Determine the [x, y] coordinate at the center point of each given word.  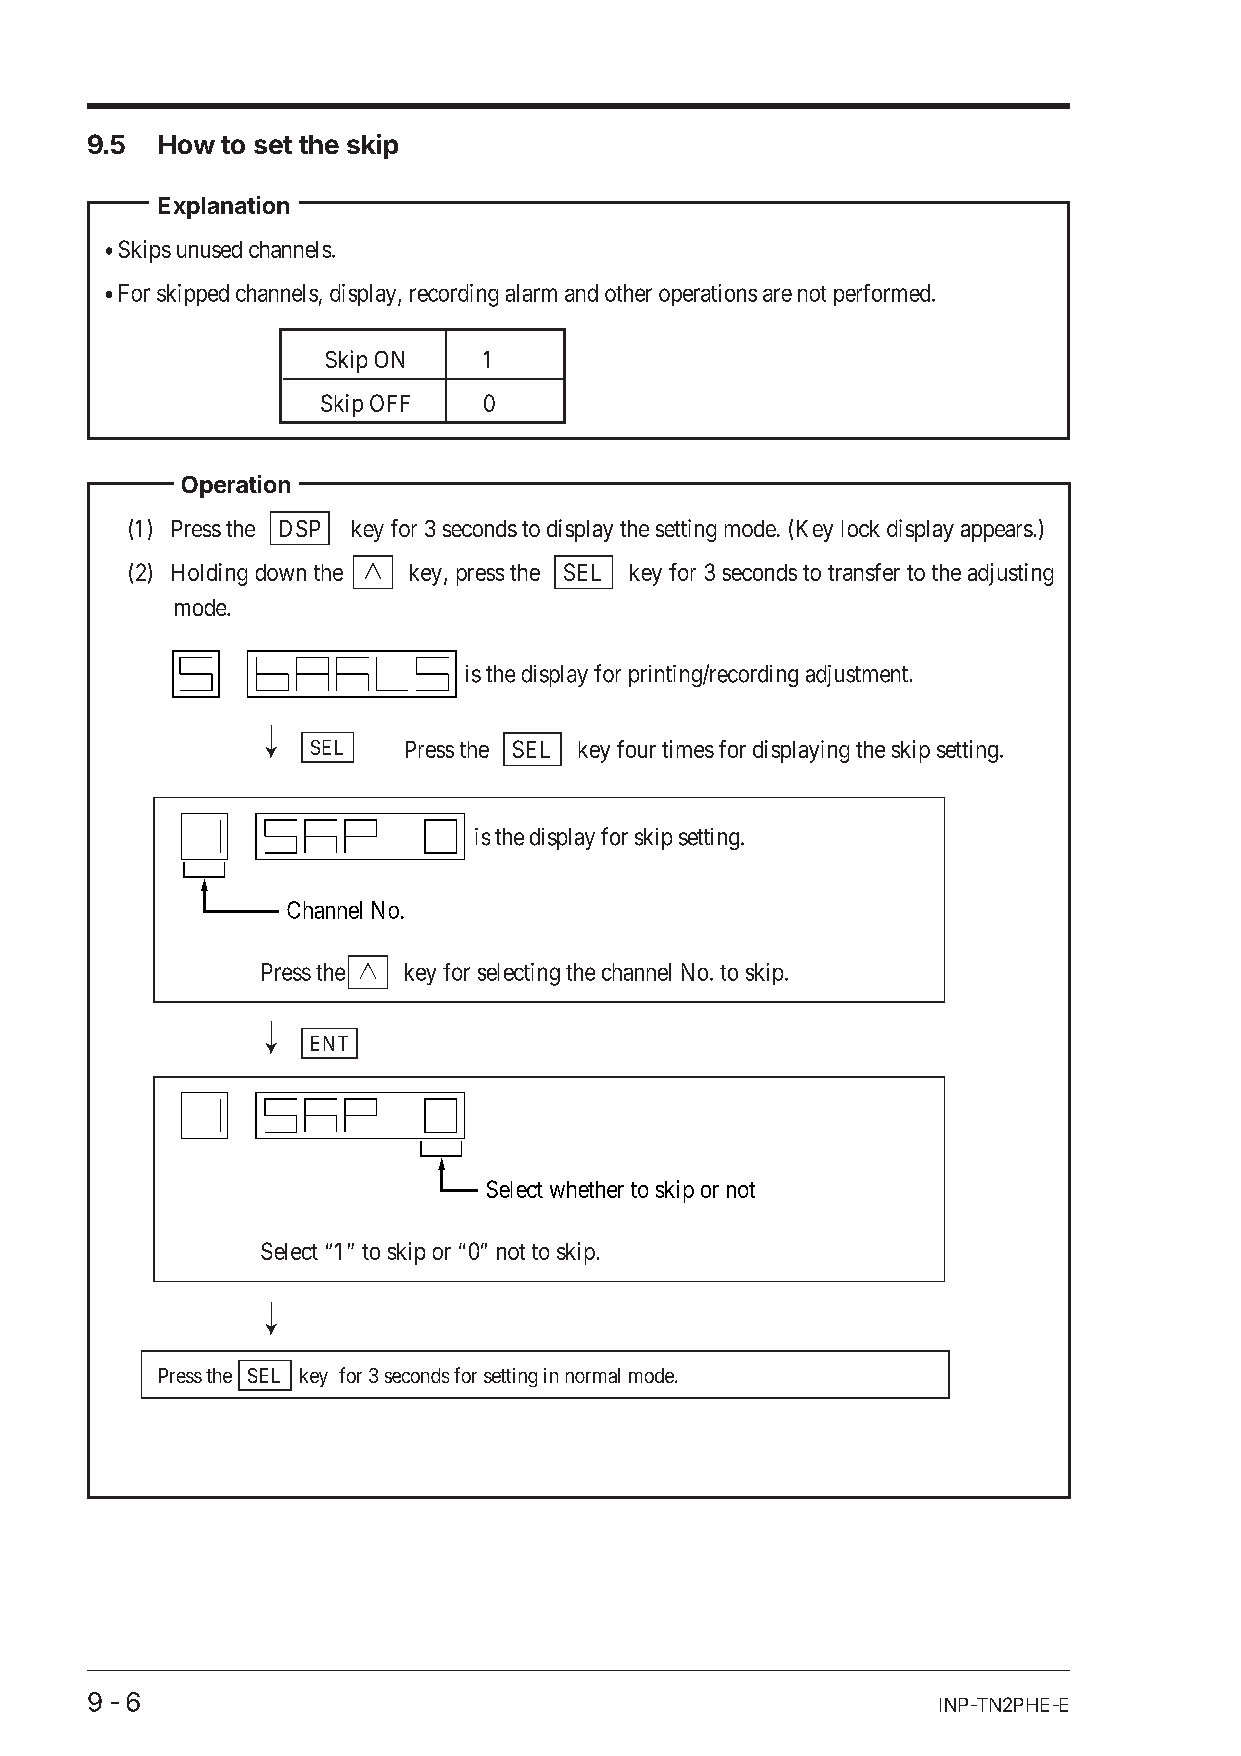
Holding [209, 574]
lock [861, 528]
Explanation [224, 207]
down [281, 572]
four [636, 749]
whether [587, 1189]
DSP [300, 528]
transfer [864, 572]
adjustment [857, 676]
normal [593, 1375]
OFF [390, 403]
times [688, 749]
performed [883, 295]
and [581, 293]
